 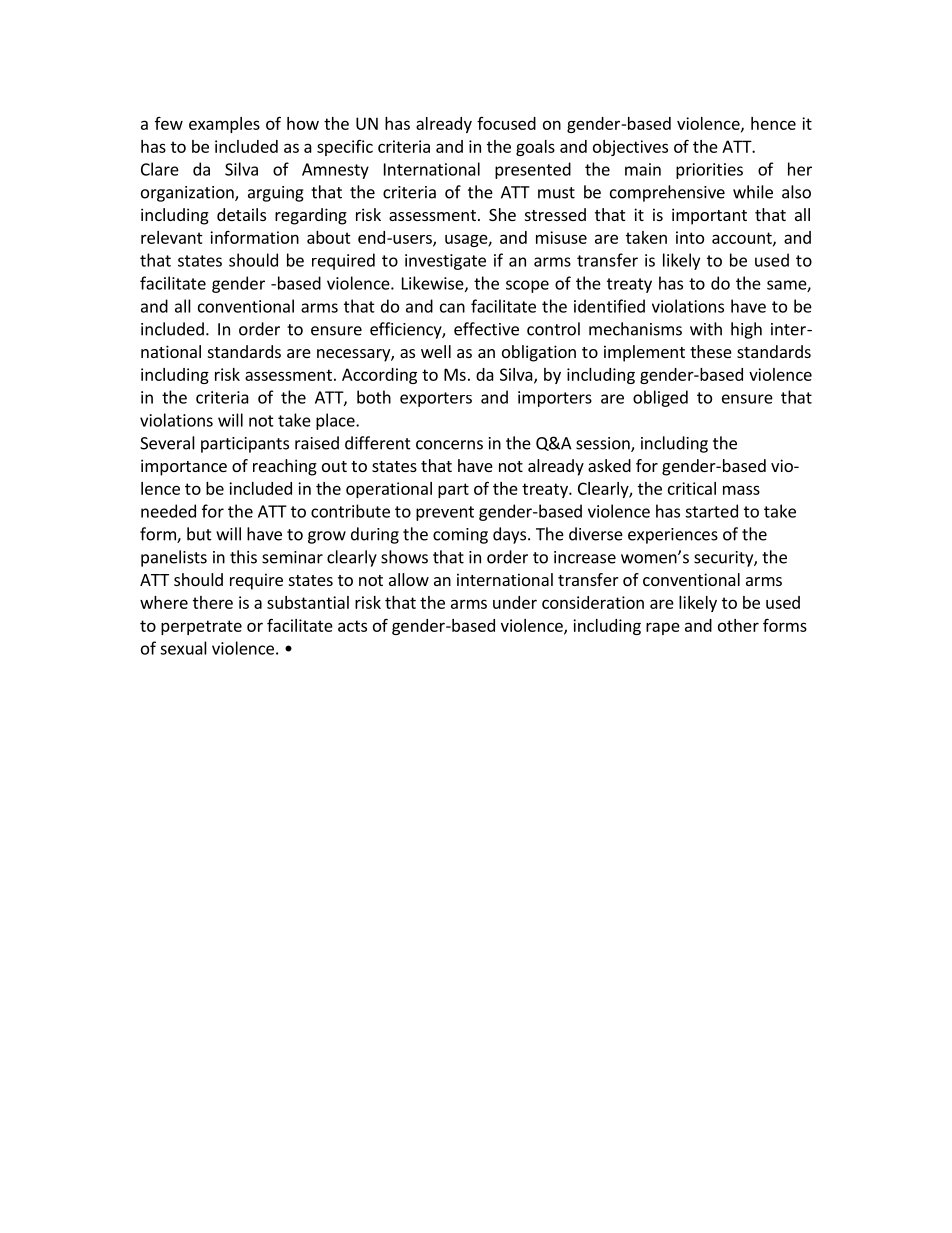 What do you see at coordinates (535, 148) in the document?
I see `goals` at bounding box center [535, 148].
